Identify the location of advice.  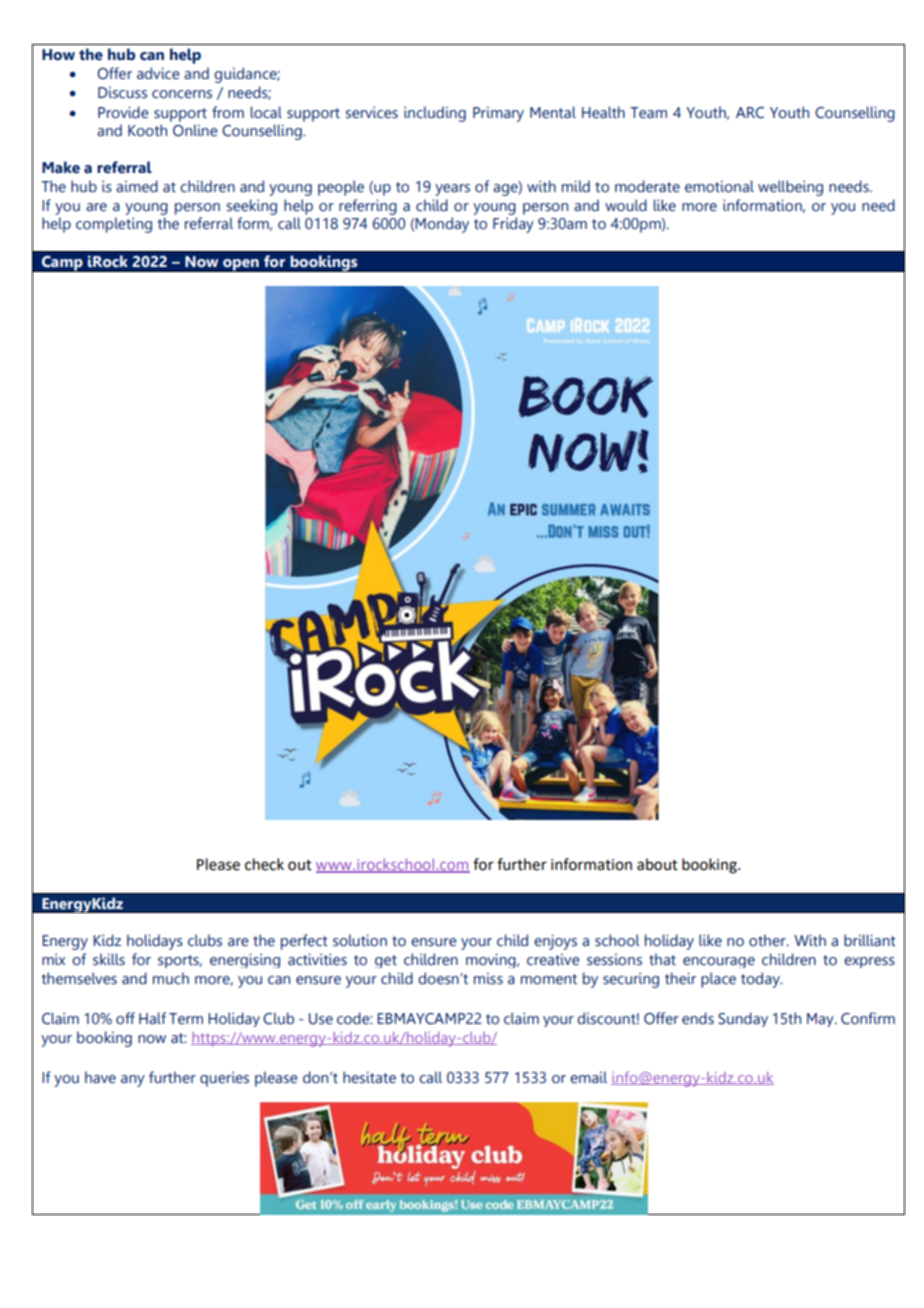
(158, 73).
